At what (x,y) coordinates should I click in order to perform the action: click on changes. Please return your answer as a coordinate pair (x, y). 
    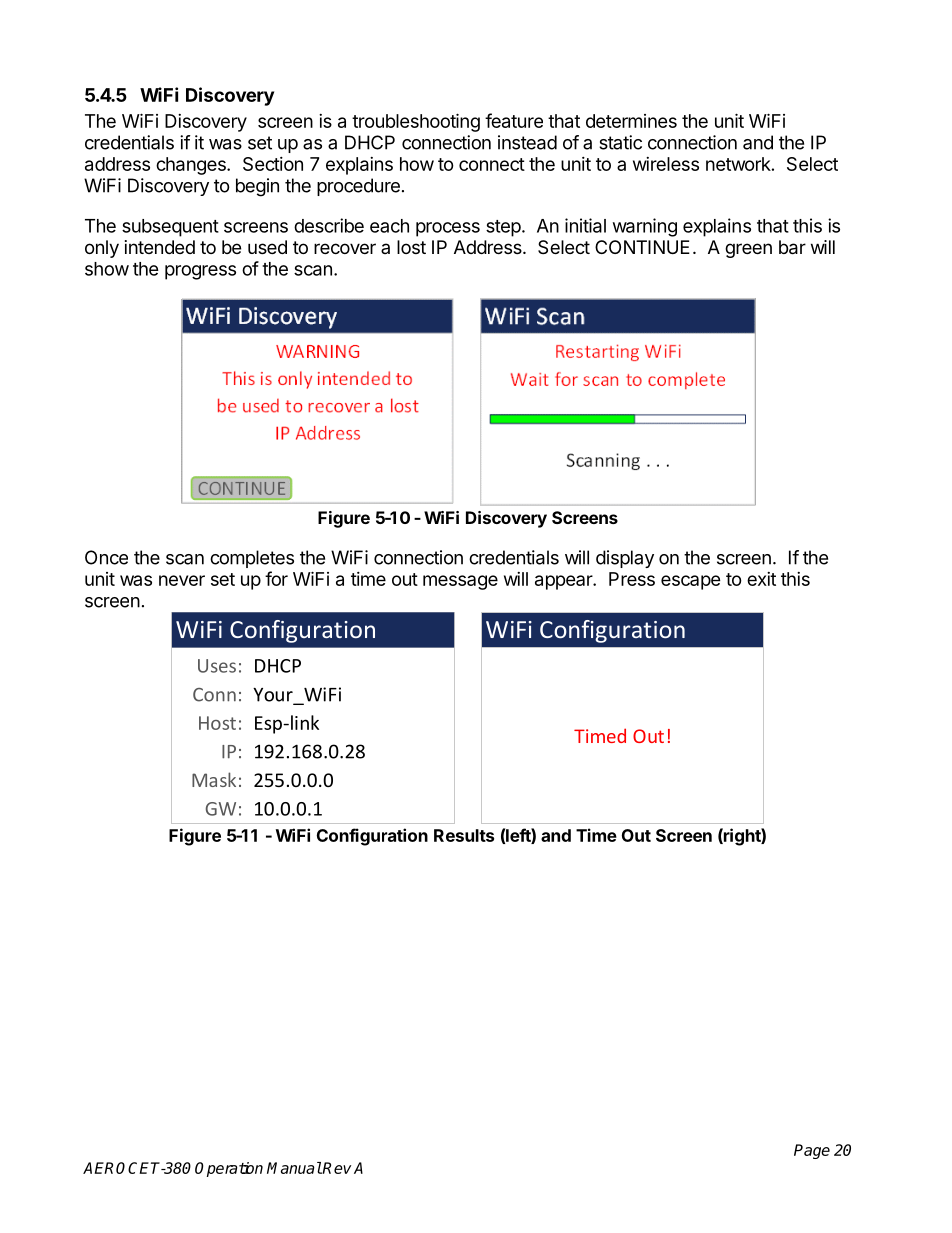
    Looking at the image, I should click on (192, 166).
